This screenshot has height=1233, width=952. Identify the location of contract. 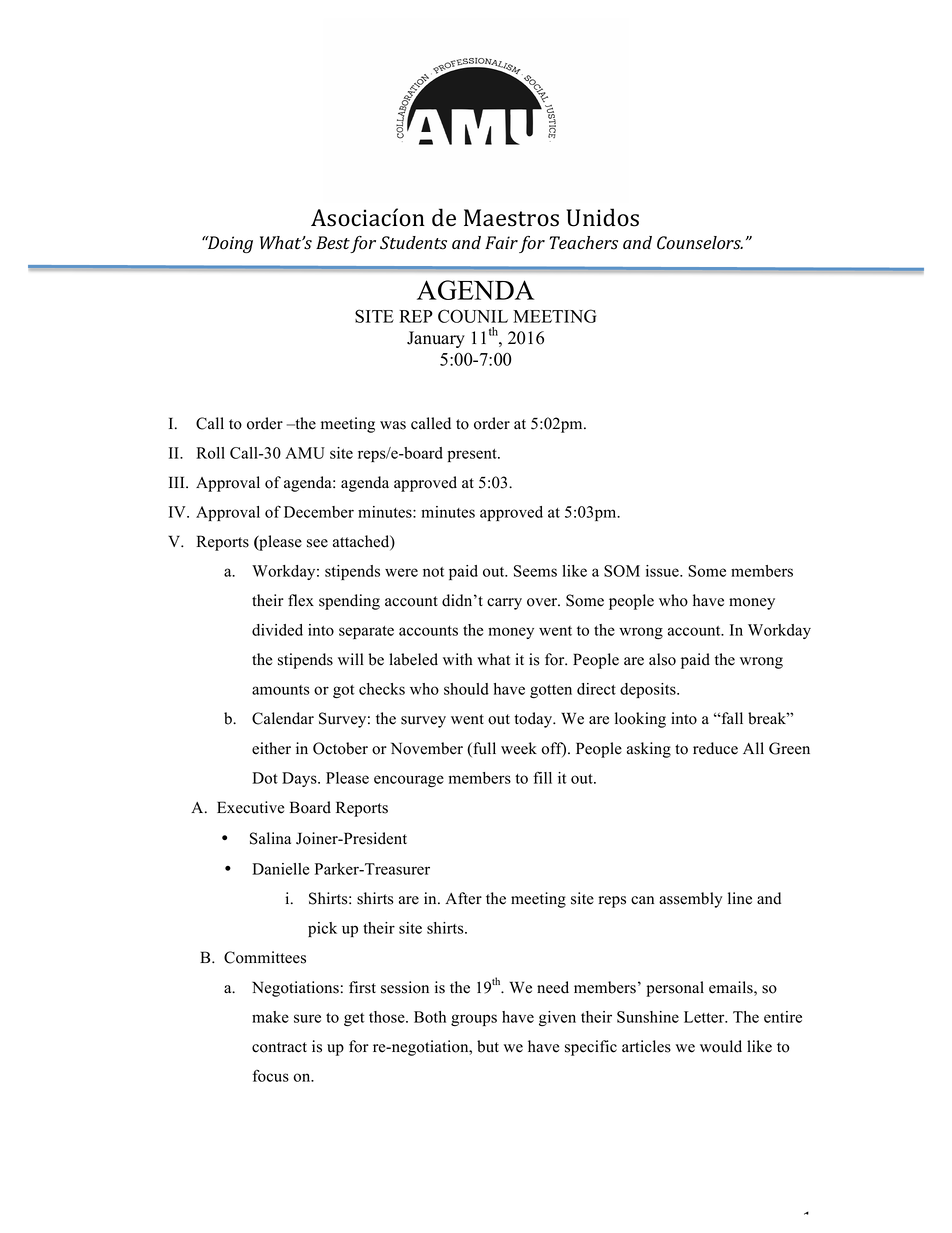
(279, 1047).
